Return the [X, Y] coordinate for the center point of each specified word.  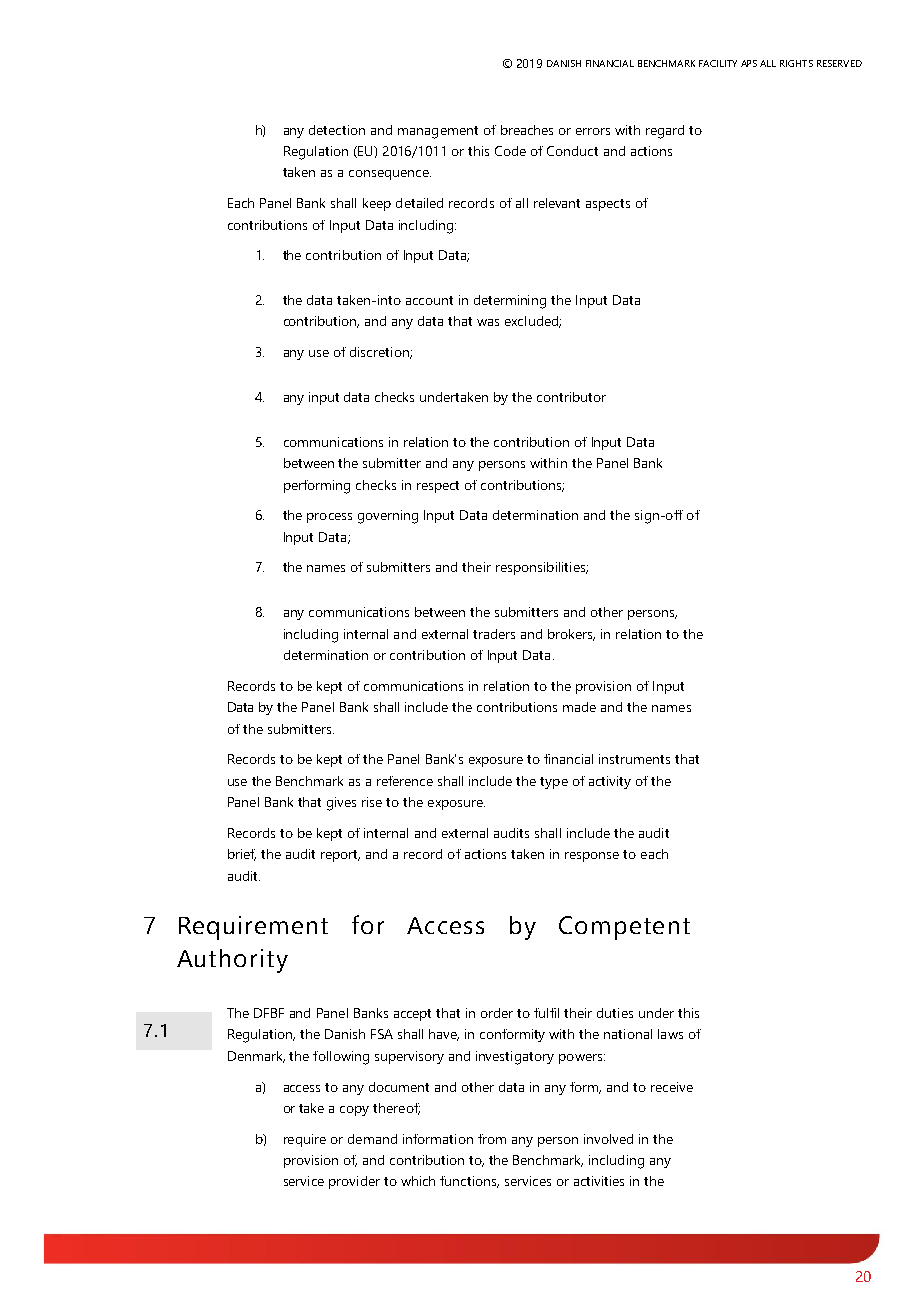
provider [354, 1182]
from [492, 1139]
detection [337, 130]
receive [672, 1087]
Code [510, 151]
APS [749, 63]
